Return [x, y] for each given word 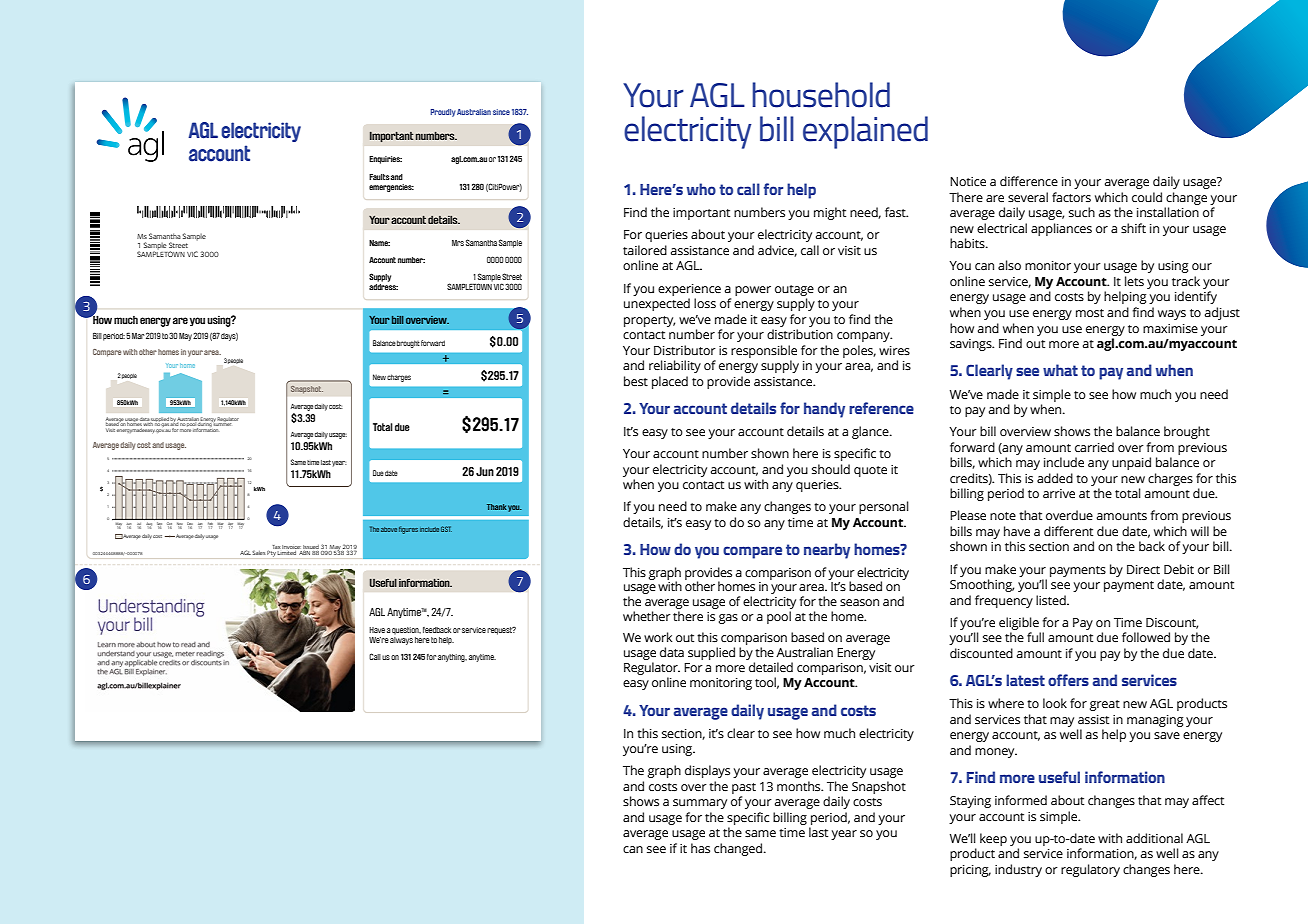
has [700, 848]
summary [700, 804]
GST [446, 529]
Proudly [443, 113]
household [821, 95]
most [1090, 313]
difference [1029, 181]
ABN [305, 553]
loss [705, 303]
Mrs [458, 243]
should [831, 469]
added [1055, 478]
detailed [771, 667]
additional [1154, 838]
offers [1068, 680]
